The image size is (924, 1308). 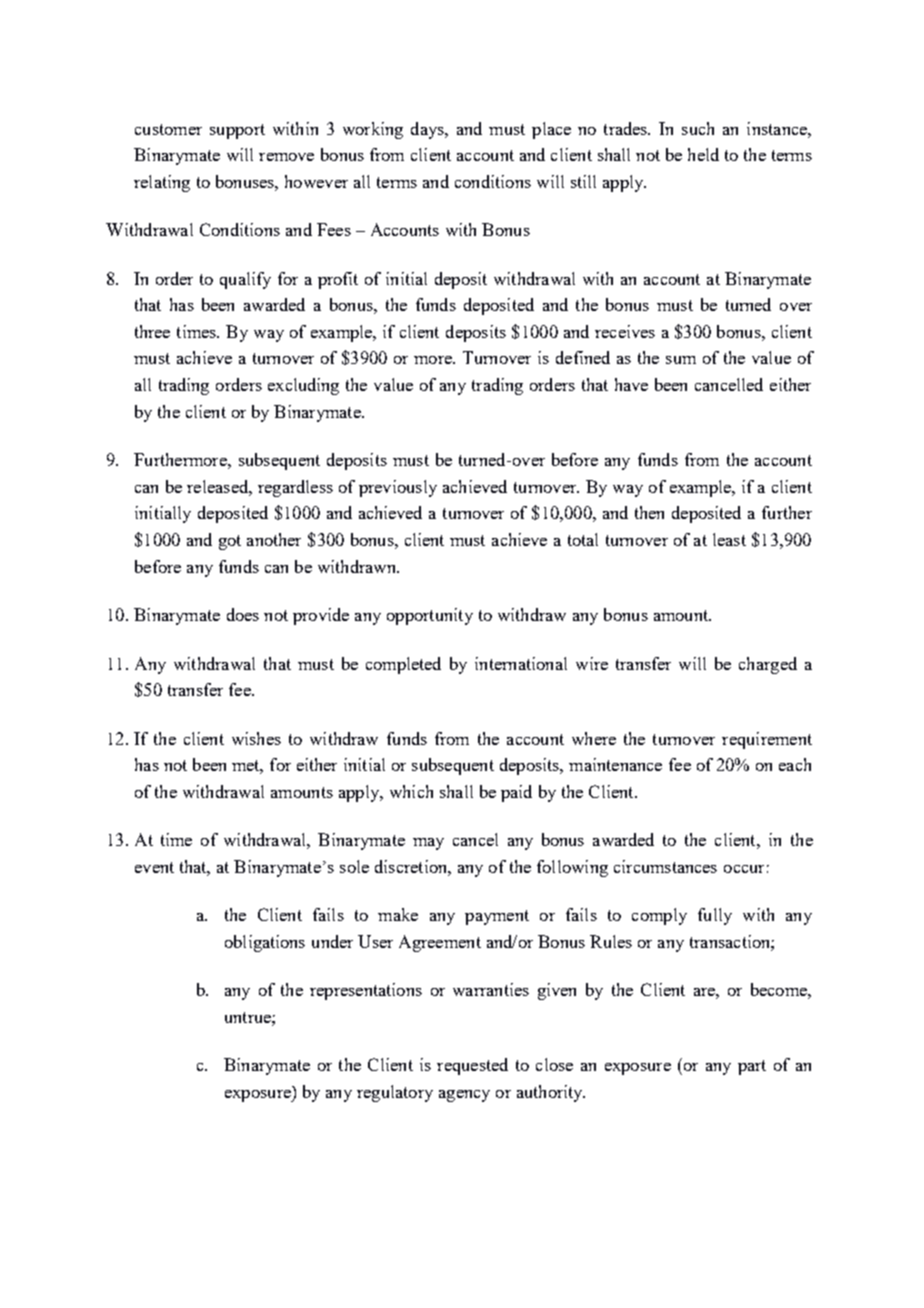 What do you see at coordinates (752, 1067) in the screenshot?
I see `part` at bounding box center [752, 1067].
